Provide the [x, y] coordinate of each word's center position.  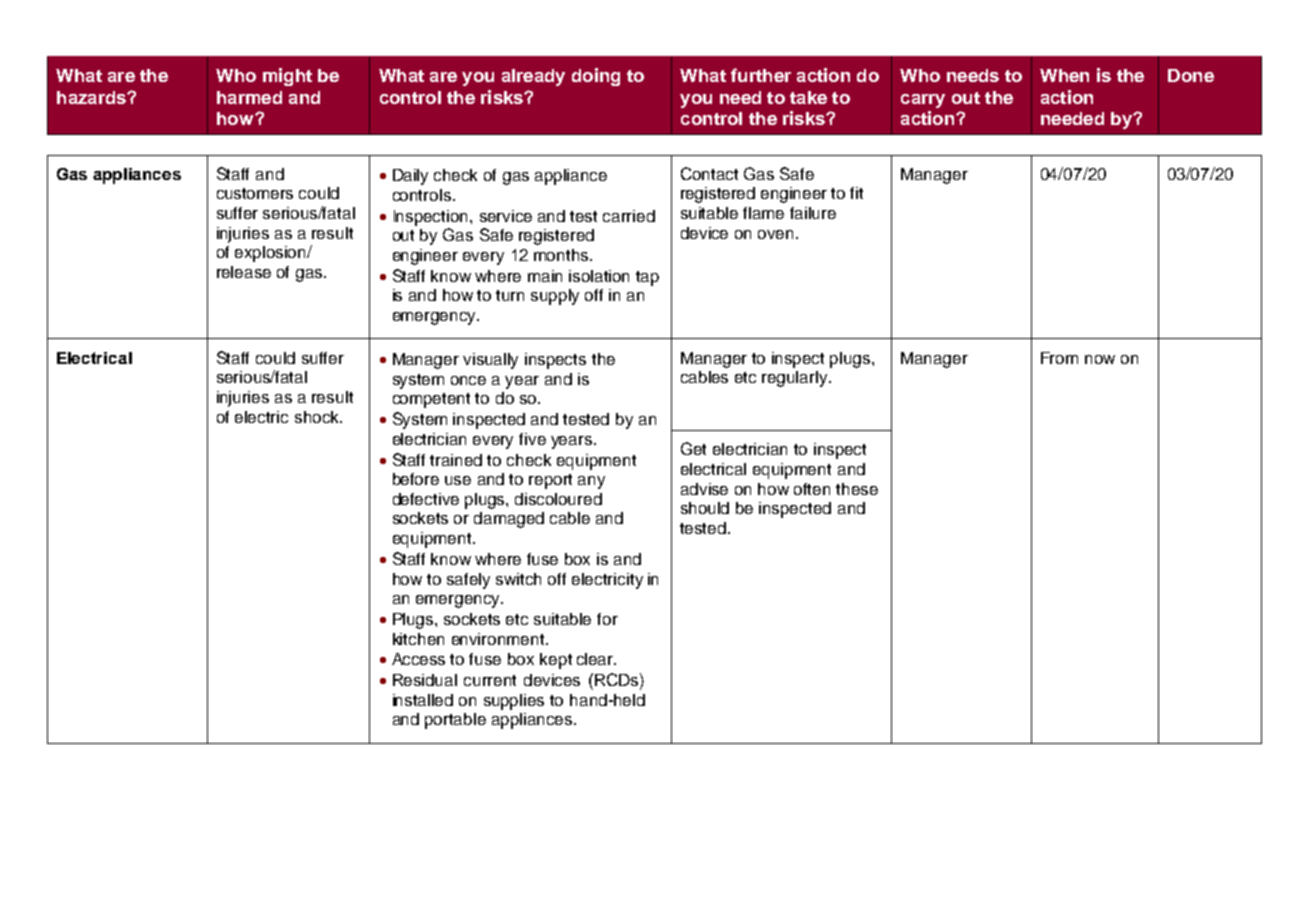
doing [596, 77]
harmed [249, 97]
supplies [514, 702]
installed [423, 700]
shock [318, 417]
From [1059, 358]
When [1064, 75]
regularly [796, 379]
